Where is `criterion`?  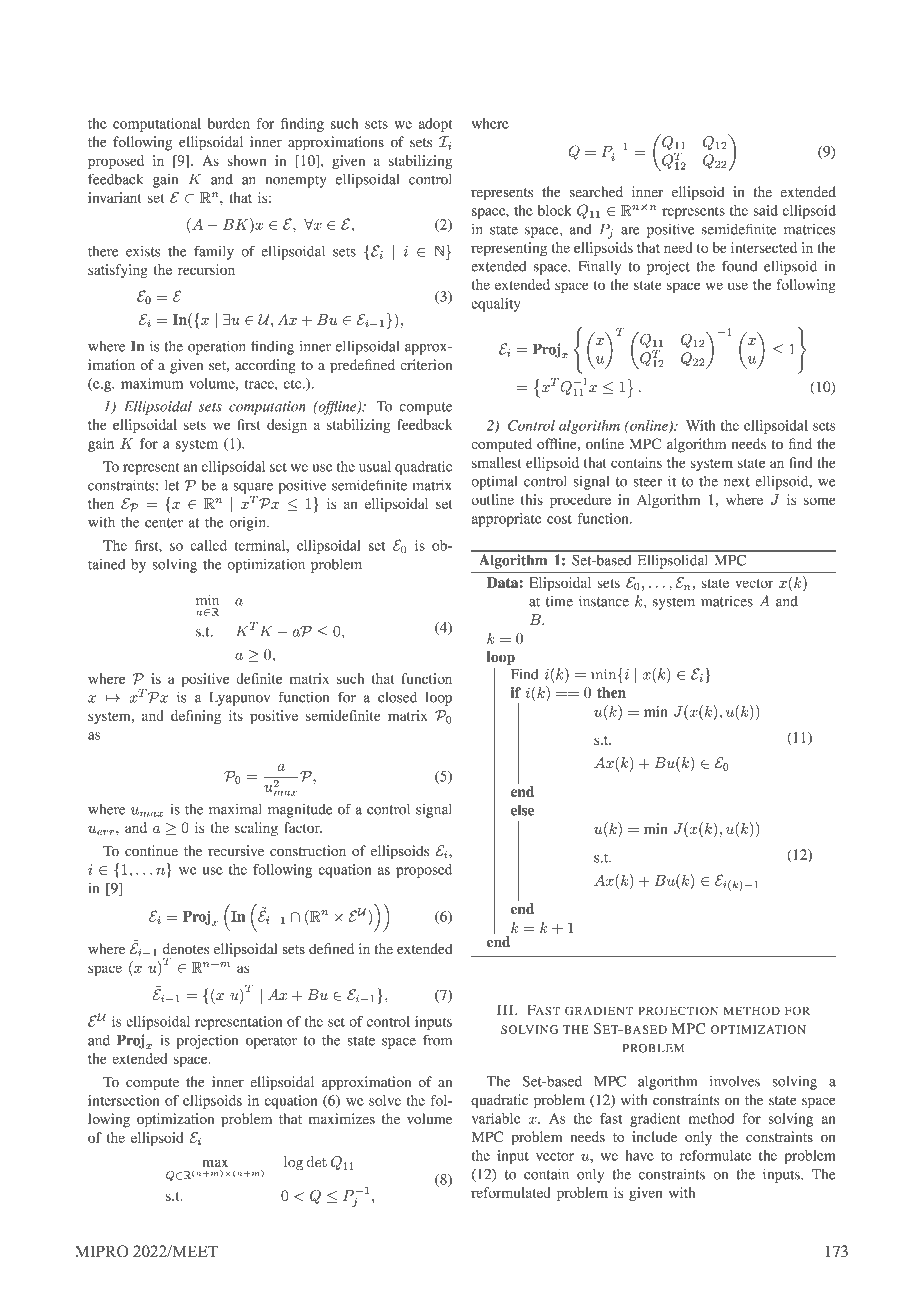 criterion is located at coordinates (426, 364).
